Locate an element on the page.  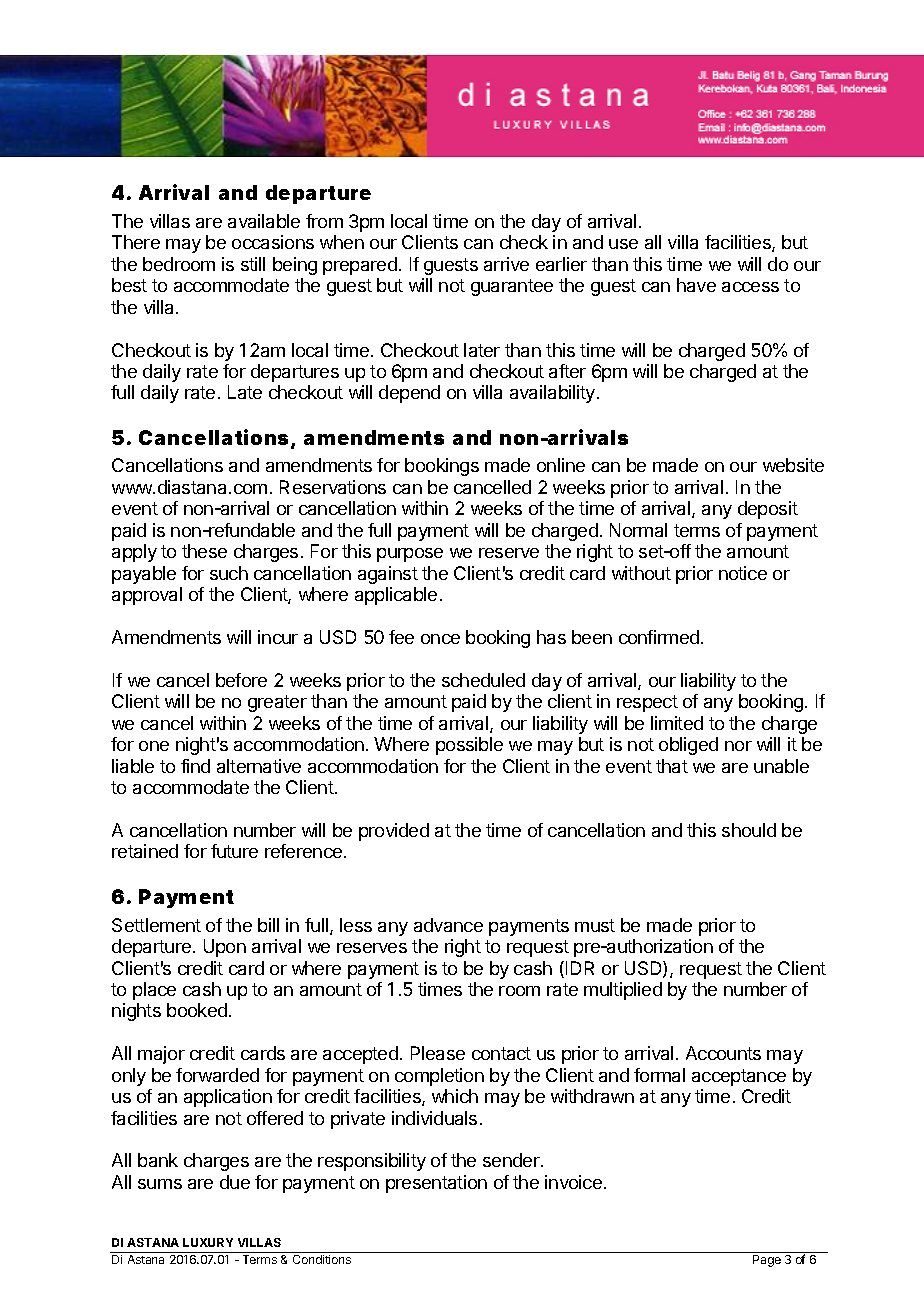
LUXURY is located at coordinates (208, 1242).
